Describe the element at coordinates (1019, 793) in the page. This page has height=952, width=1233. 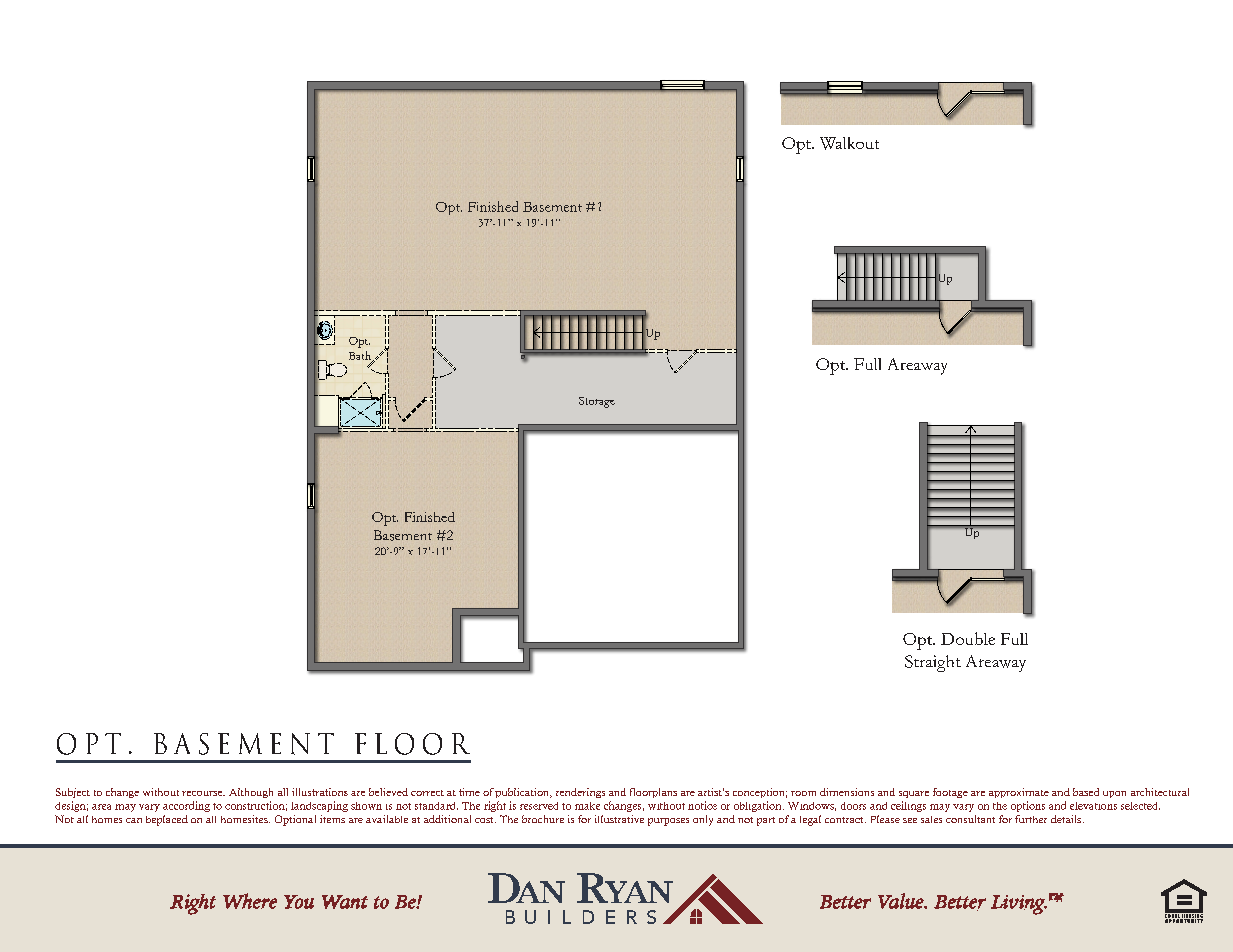
I see `approximate` at that location.
